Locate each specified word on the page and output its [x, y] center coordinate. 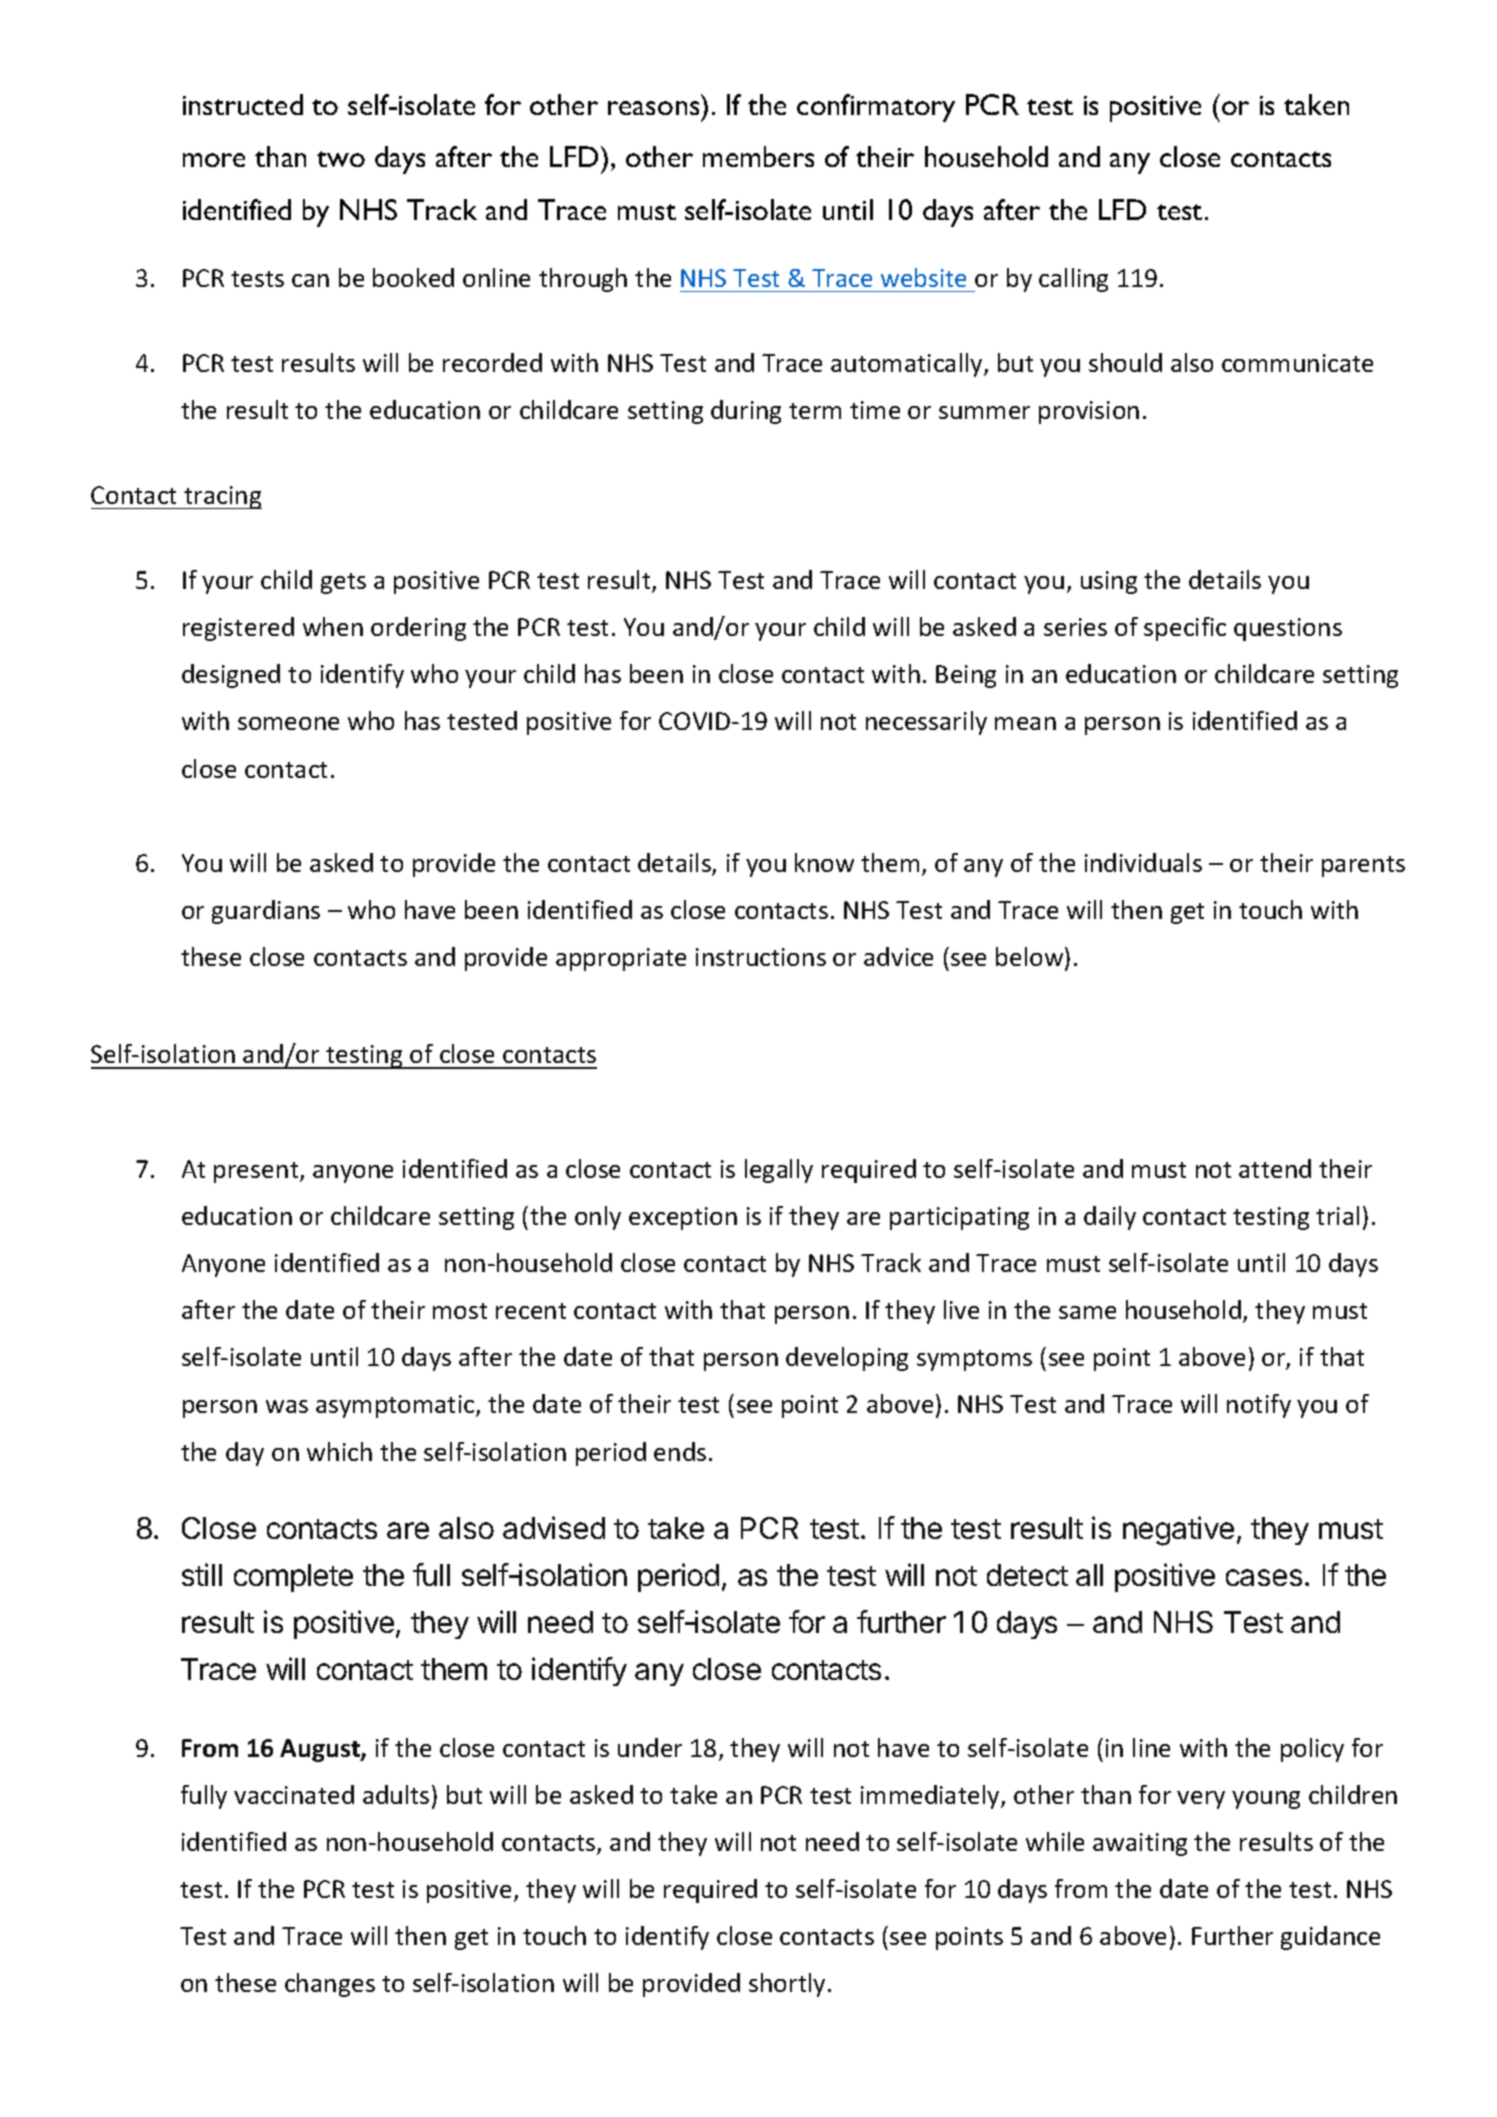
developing [847, 1359]
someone [288, 723]
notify [1259, 1406]
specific [1185, 629]
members [758, 156]
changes [330, 1985]
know [824, 862]
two [341, 159]
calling [1073, 280]
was [287, 1406]
